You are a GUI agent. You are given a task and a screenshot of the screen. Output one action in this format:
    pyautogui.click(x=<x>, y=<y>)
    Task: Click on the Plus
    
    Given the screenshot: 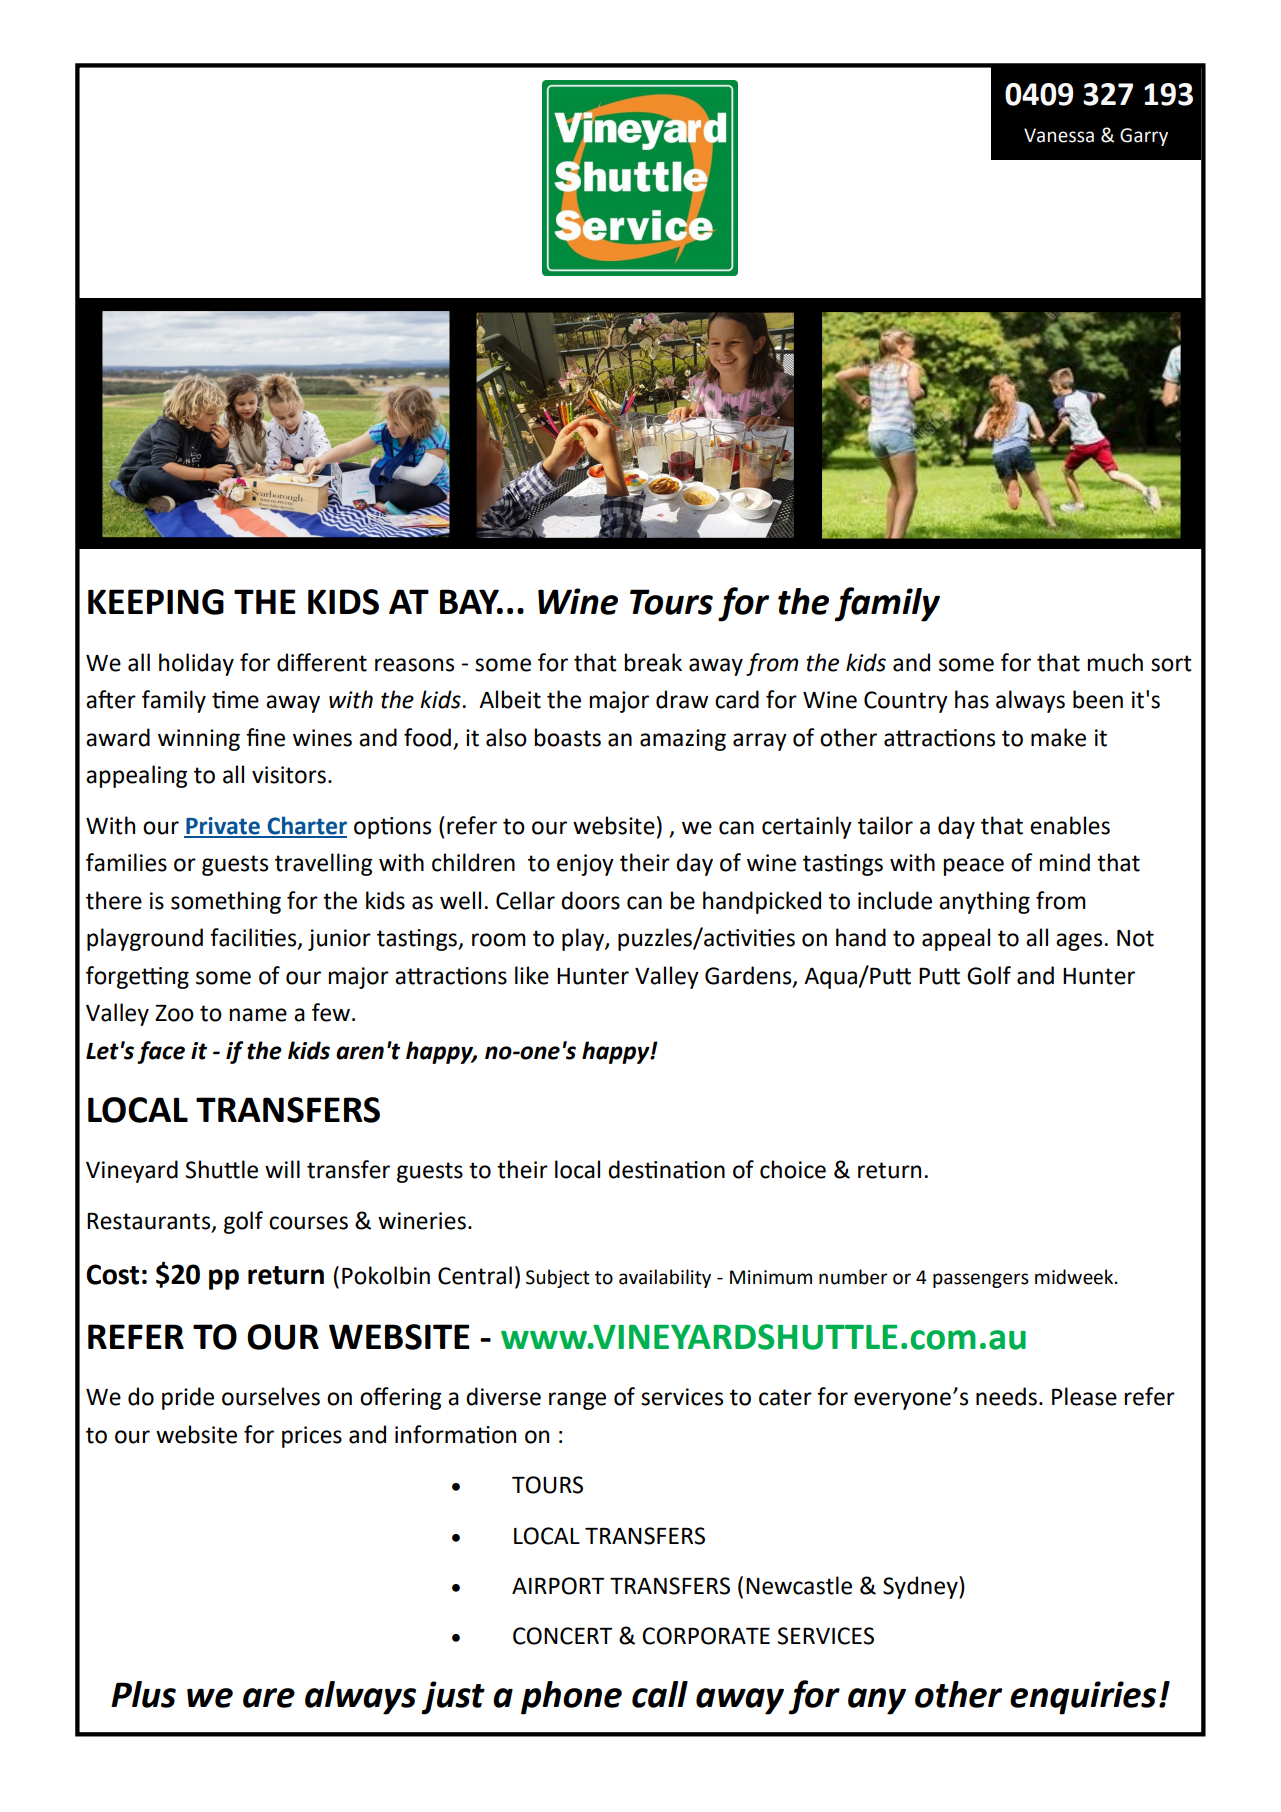 What is the action you would take?
    pyautogui.click(x=143, y=1694)
